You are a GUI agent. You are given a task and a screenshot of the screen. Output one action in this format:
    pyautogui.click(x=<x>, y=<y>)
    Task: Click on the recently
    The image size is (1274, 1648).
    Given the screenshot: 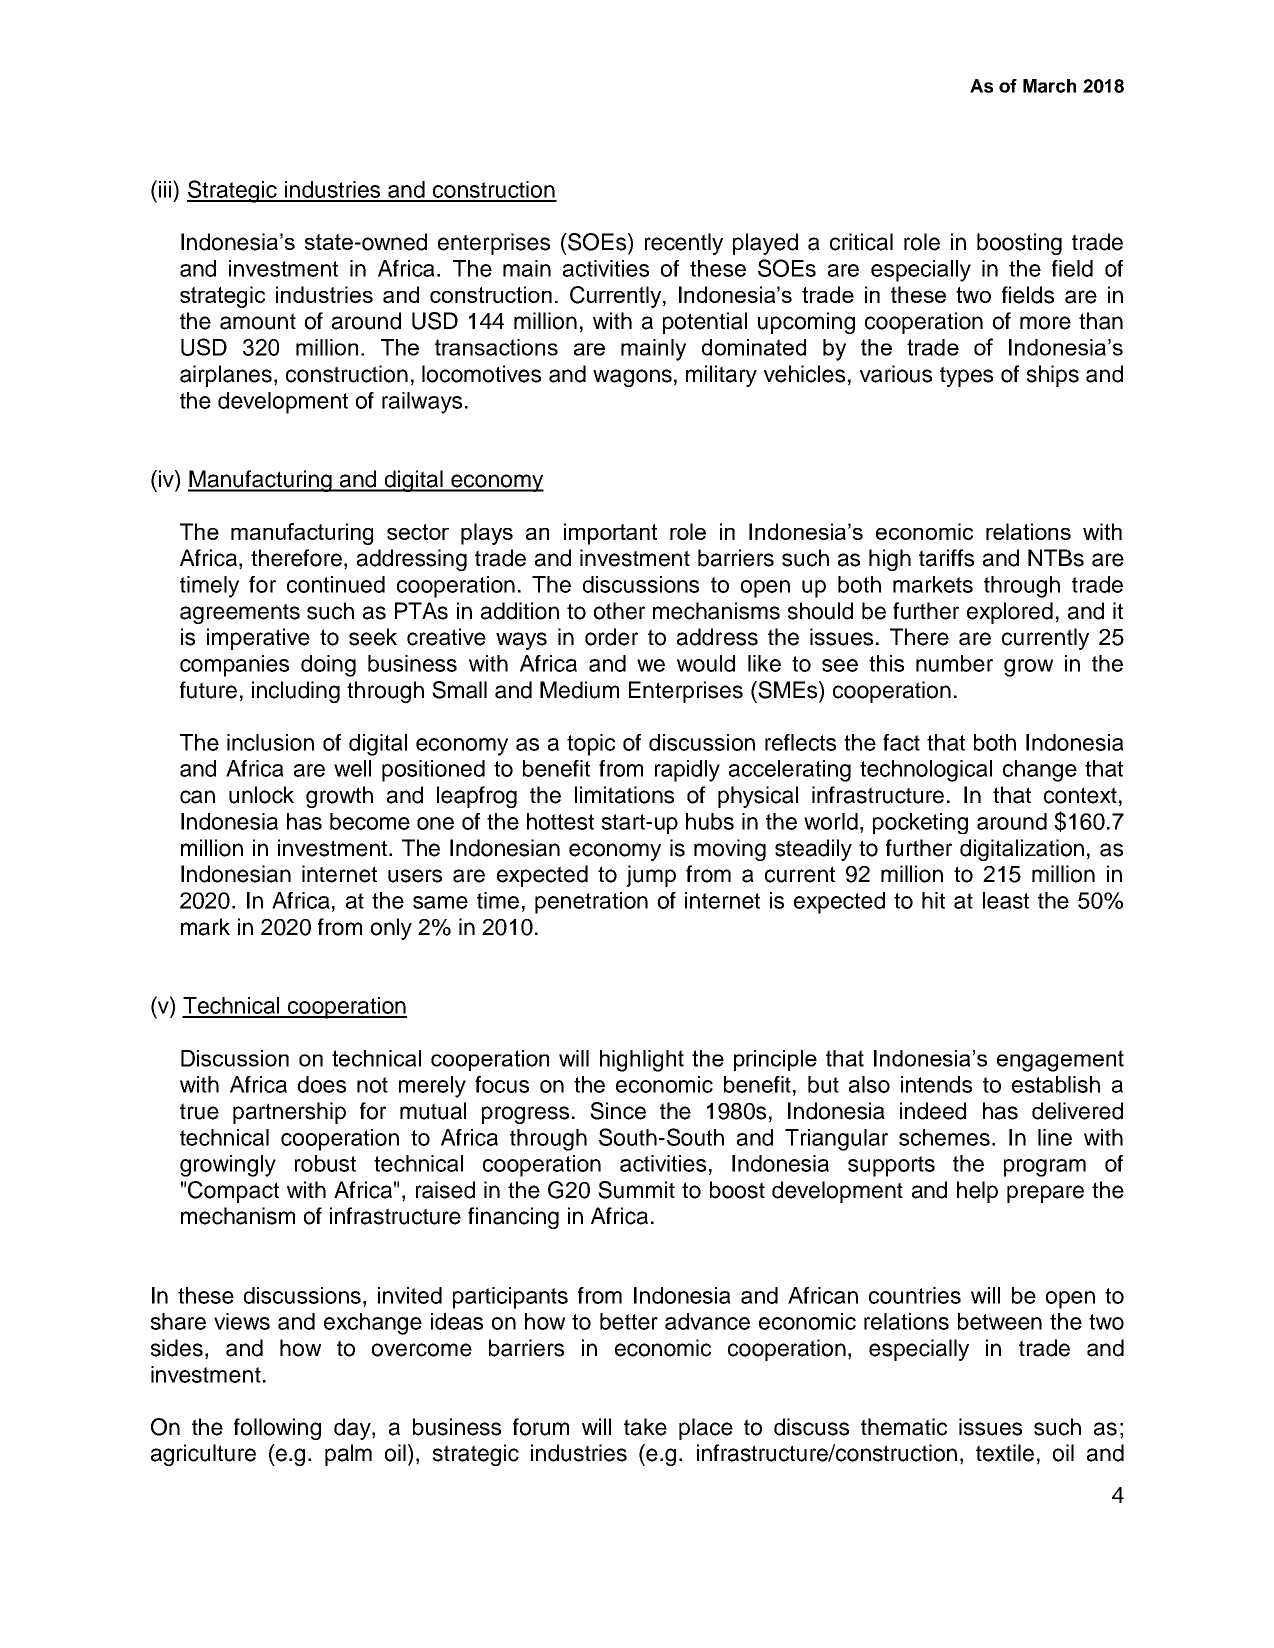 What is the action you would take?
    pyautogui.click(x=684, y=244)
